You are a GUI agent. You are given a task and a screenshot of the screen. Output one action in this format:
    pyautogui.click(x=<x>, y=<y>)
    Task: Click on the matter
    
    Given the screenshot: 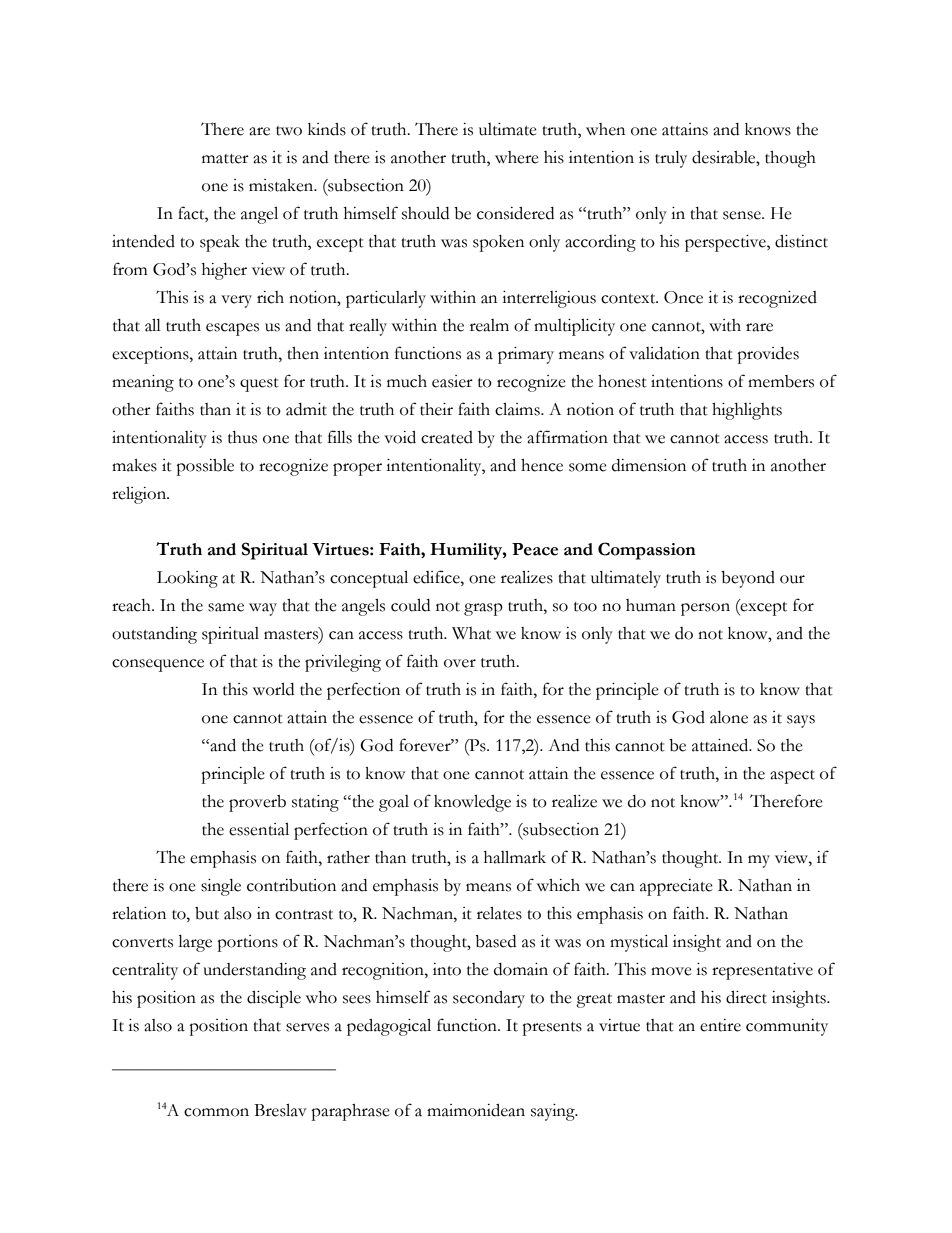 What is the action you would take?
    pyautogui.click(x=225, y=159)
